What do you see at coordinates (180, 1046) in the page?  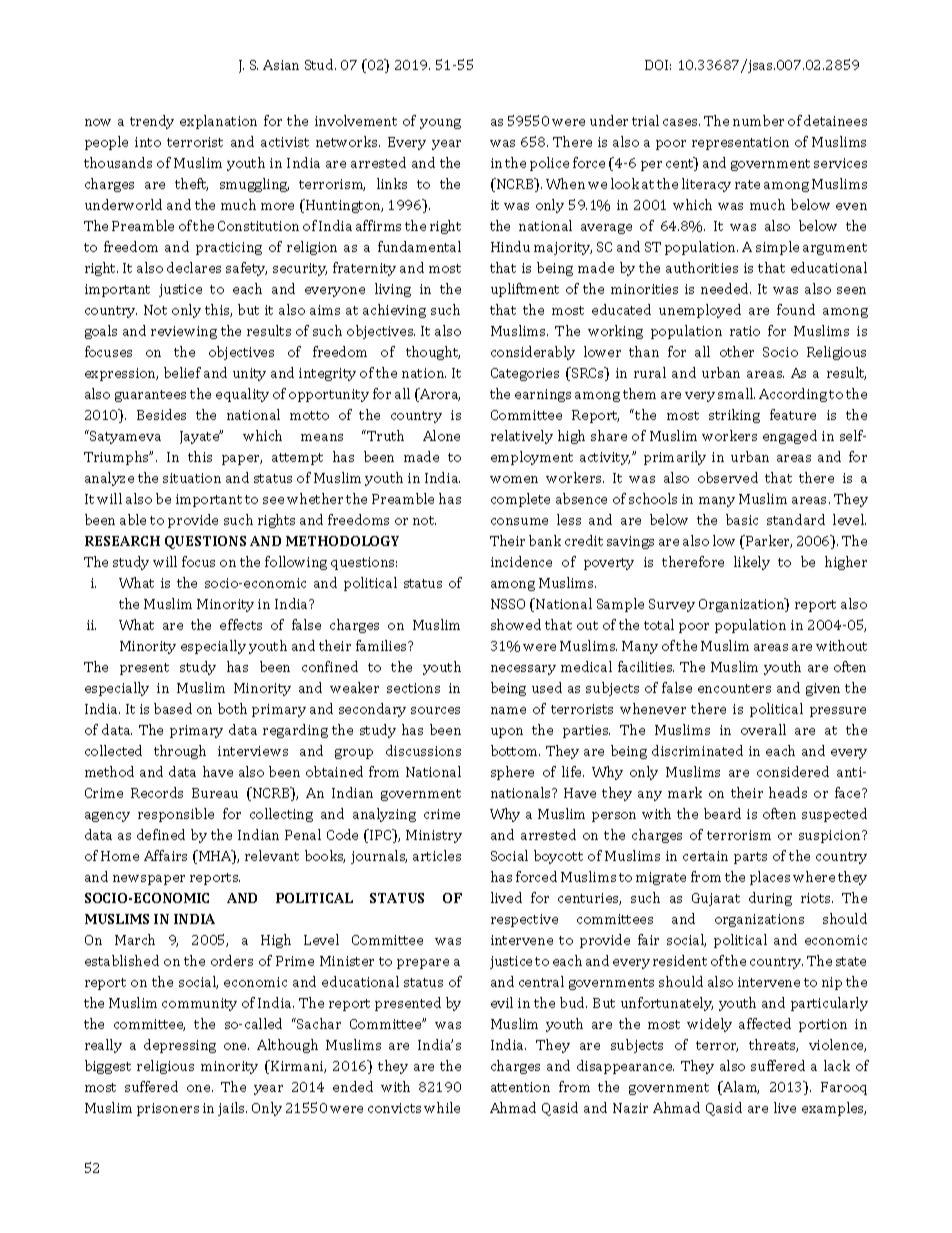 I see `depressing` at bounding box center [180, 1046].
